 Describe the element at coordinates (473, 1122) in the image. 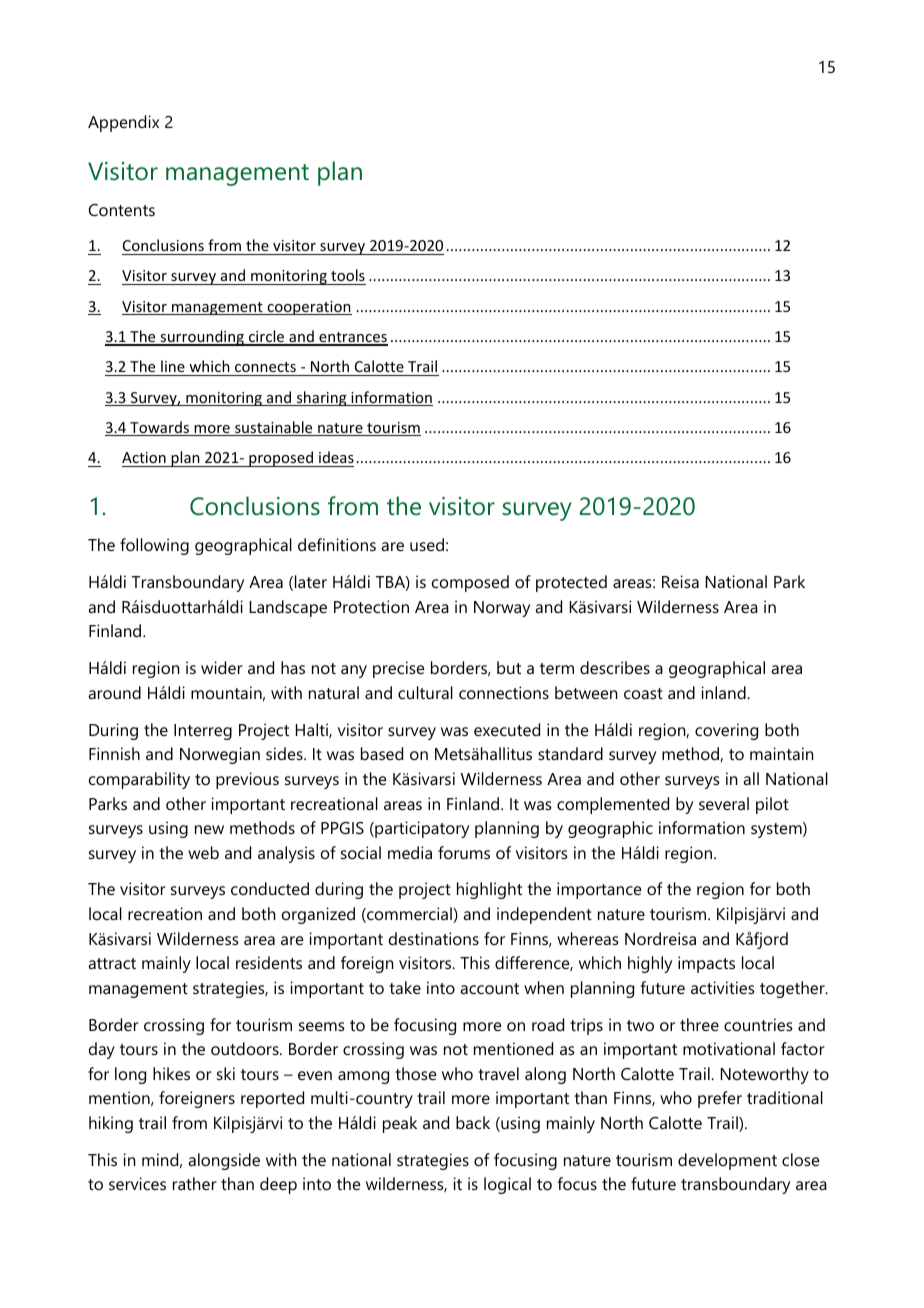

I see `back` at that location.
